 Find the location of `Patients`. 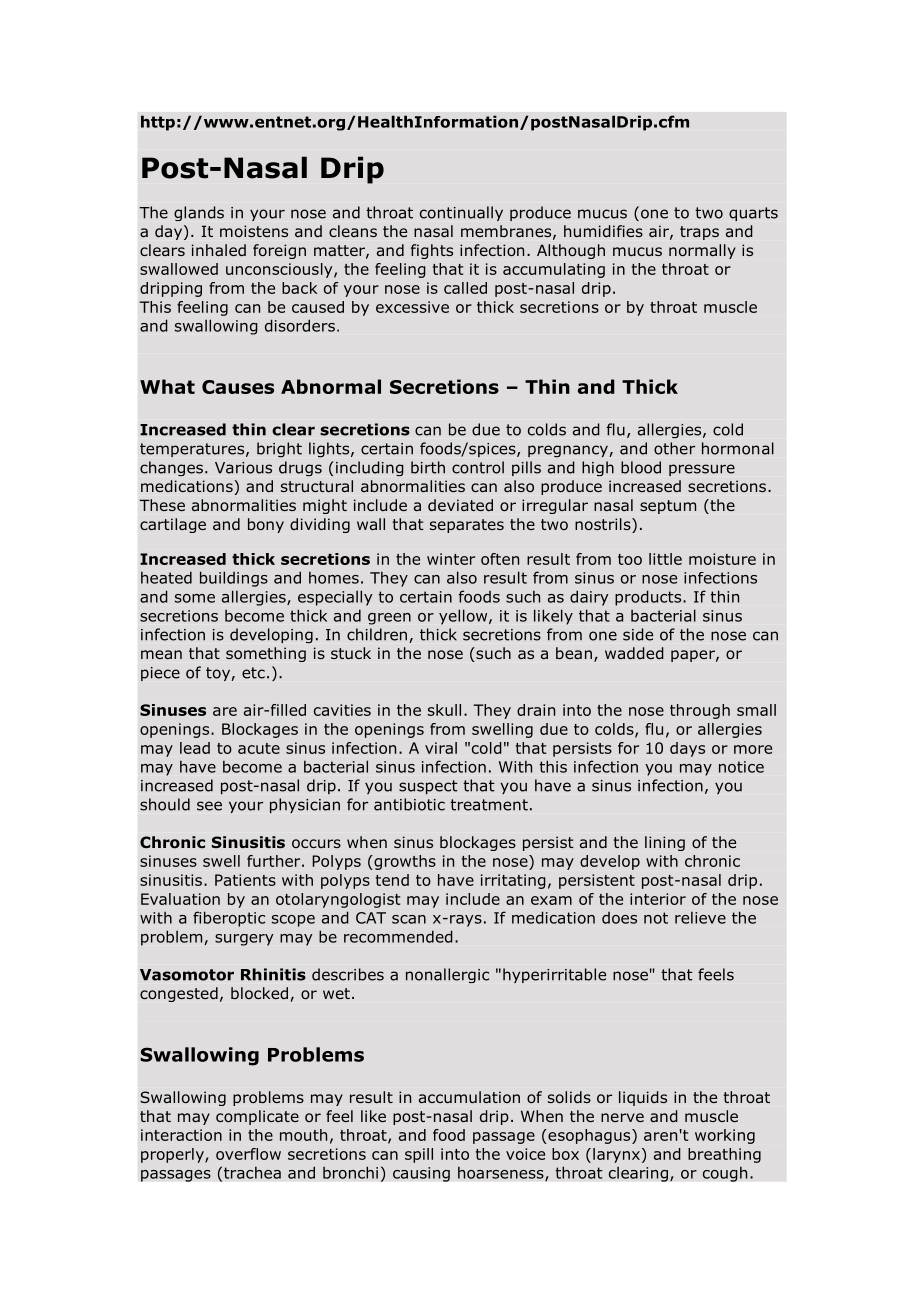

Patients is located at coordinates (245, 880).
